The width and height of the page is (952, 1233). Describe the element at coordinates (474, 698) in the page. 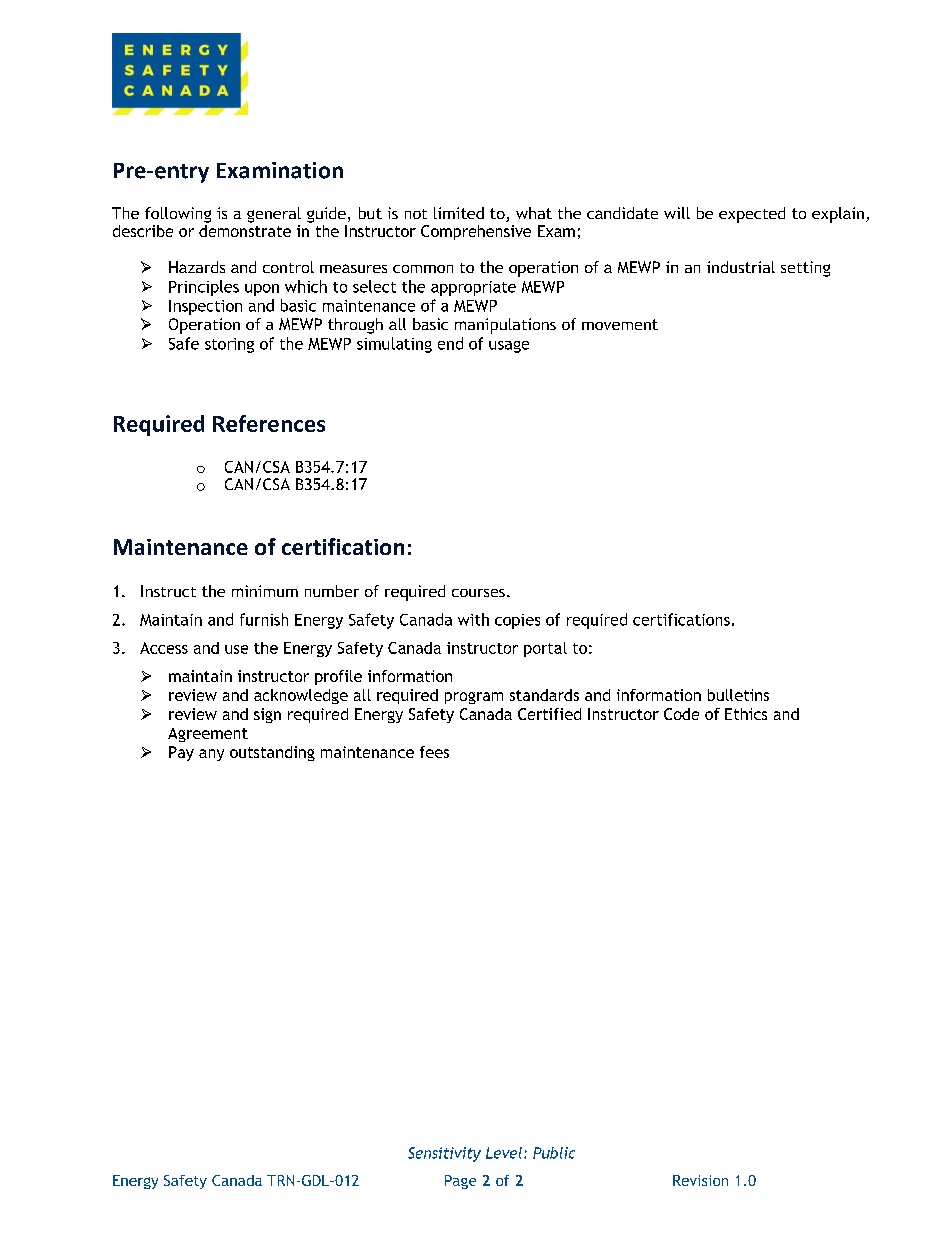

I see `program` at that location.
